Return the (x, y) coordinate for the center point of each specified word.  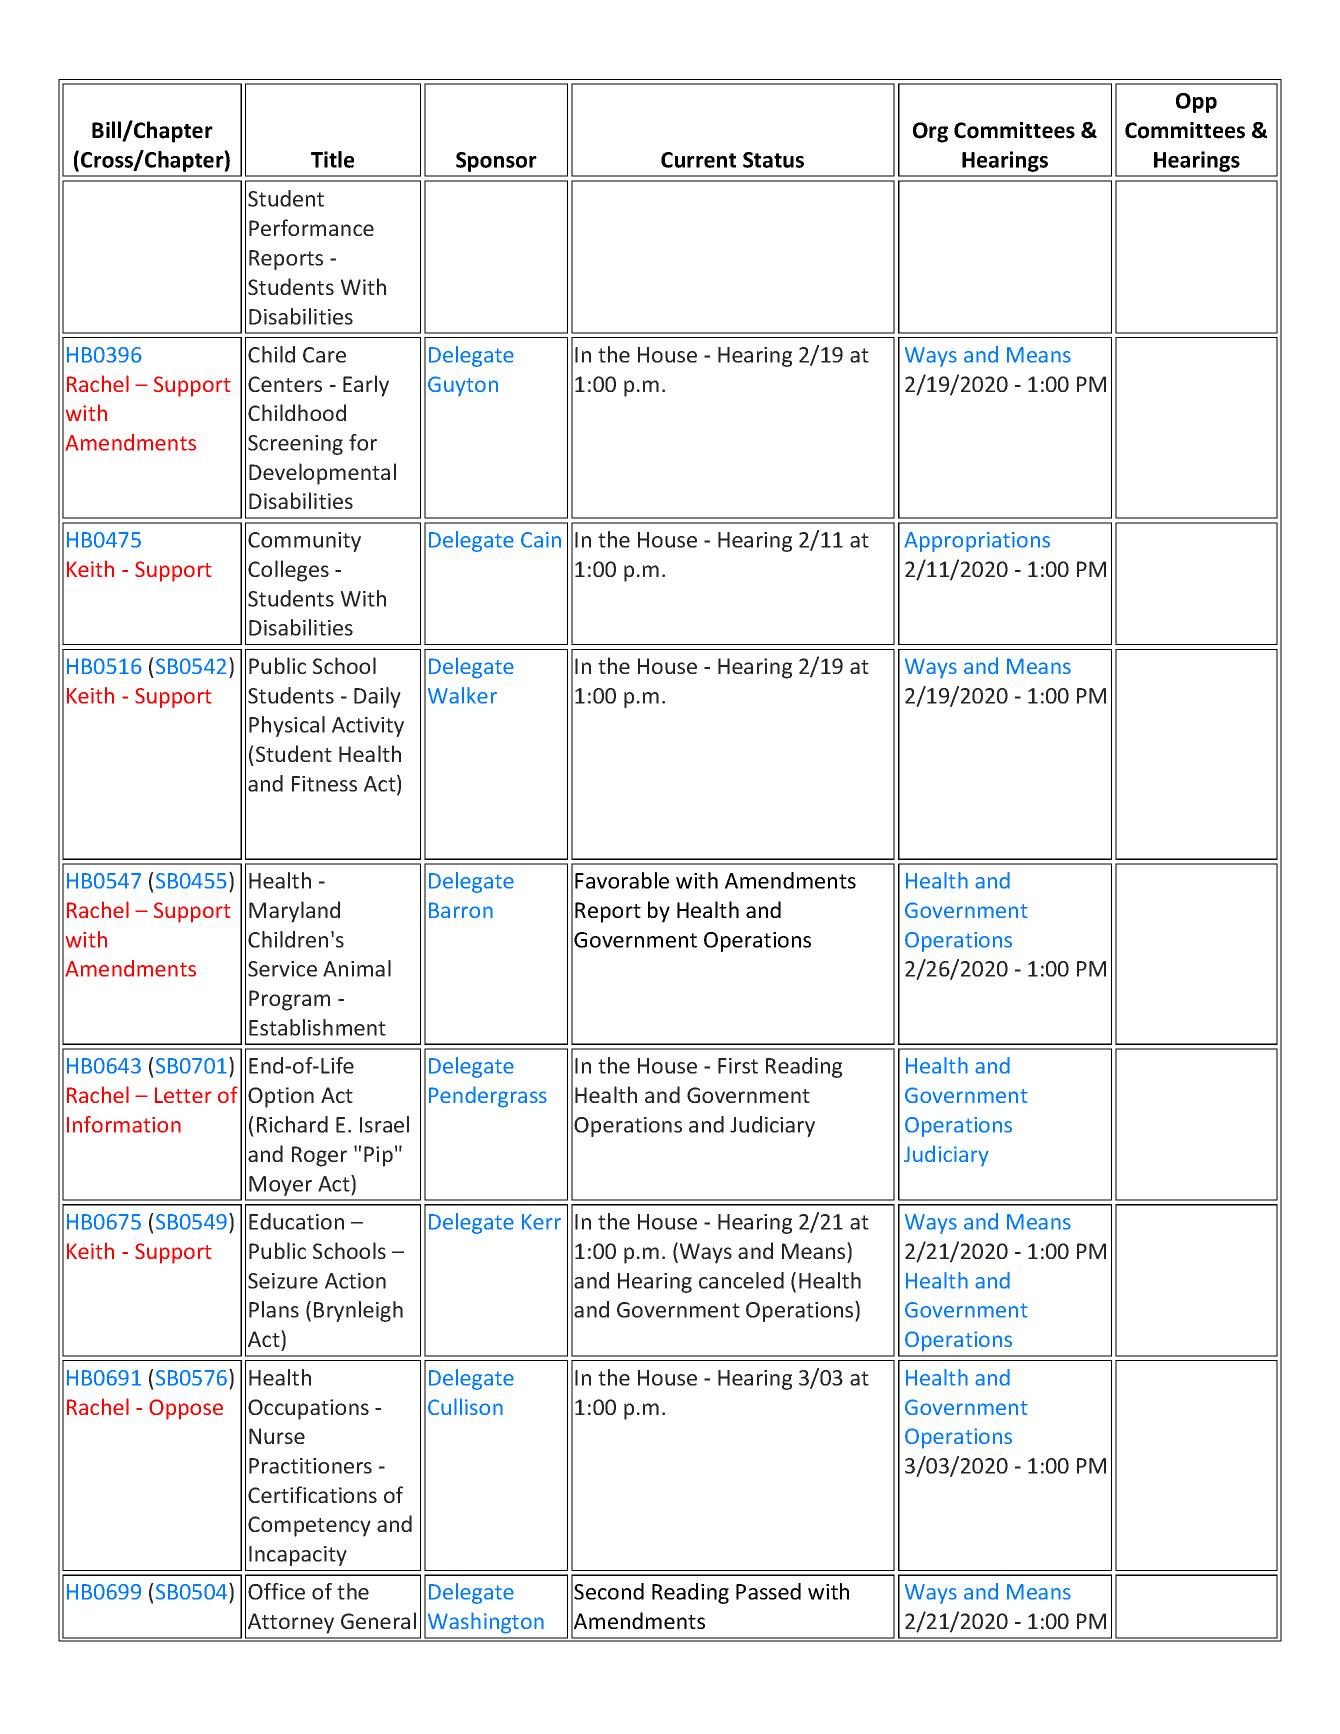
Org (930, 132)
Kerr (541, 1222)
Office (276, 1591)
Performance (311, 227)
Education (296, 1221)
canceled (741, 1280)
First (738, 1066)
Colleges (288, 571)
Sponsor (496, 162)
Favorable (622, 880)
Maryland (294, 912)
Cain (541, 540)
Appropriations (977, 542)
